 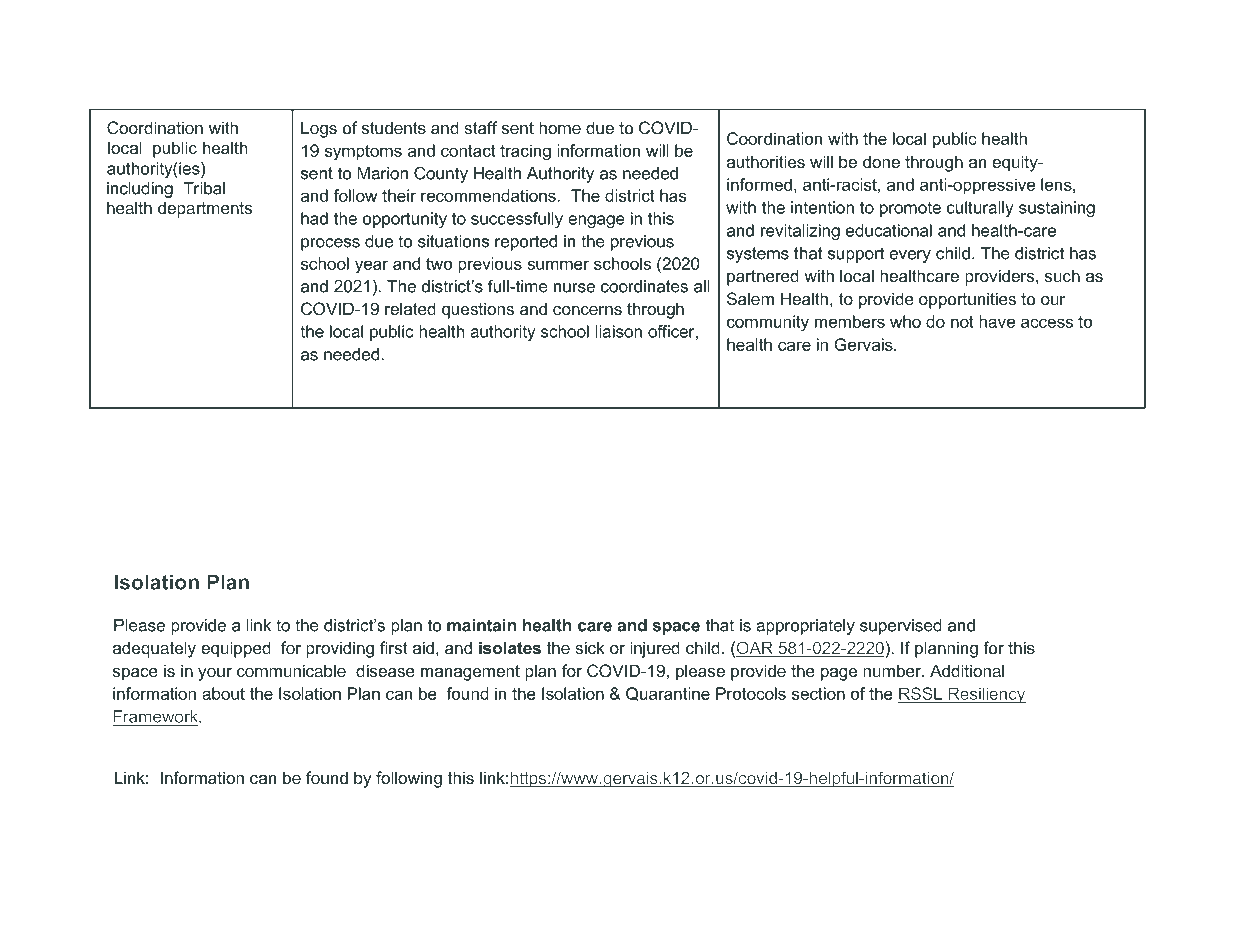 I want to click on sick, so click(x=589, y=648).
